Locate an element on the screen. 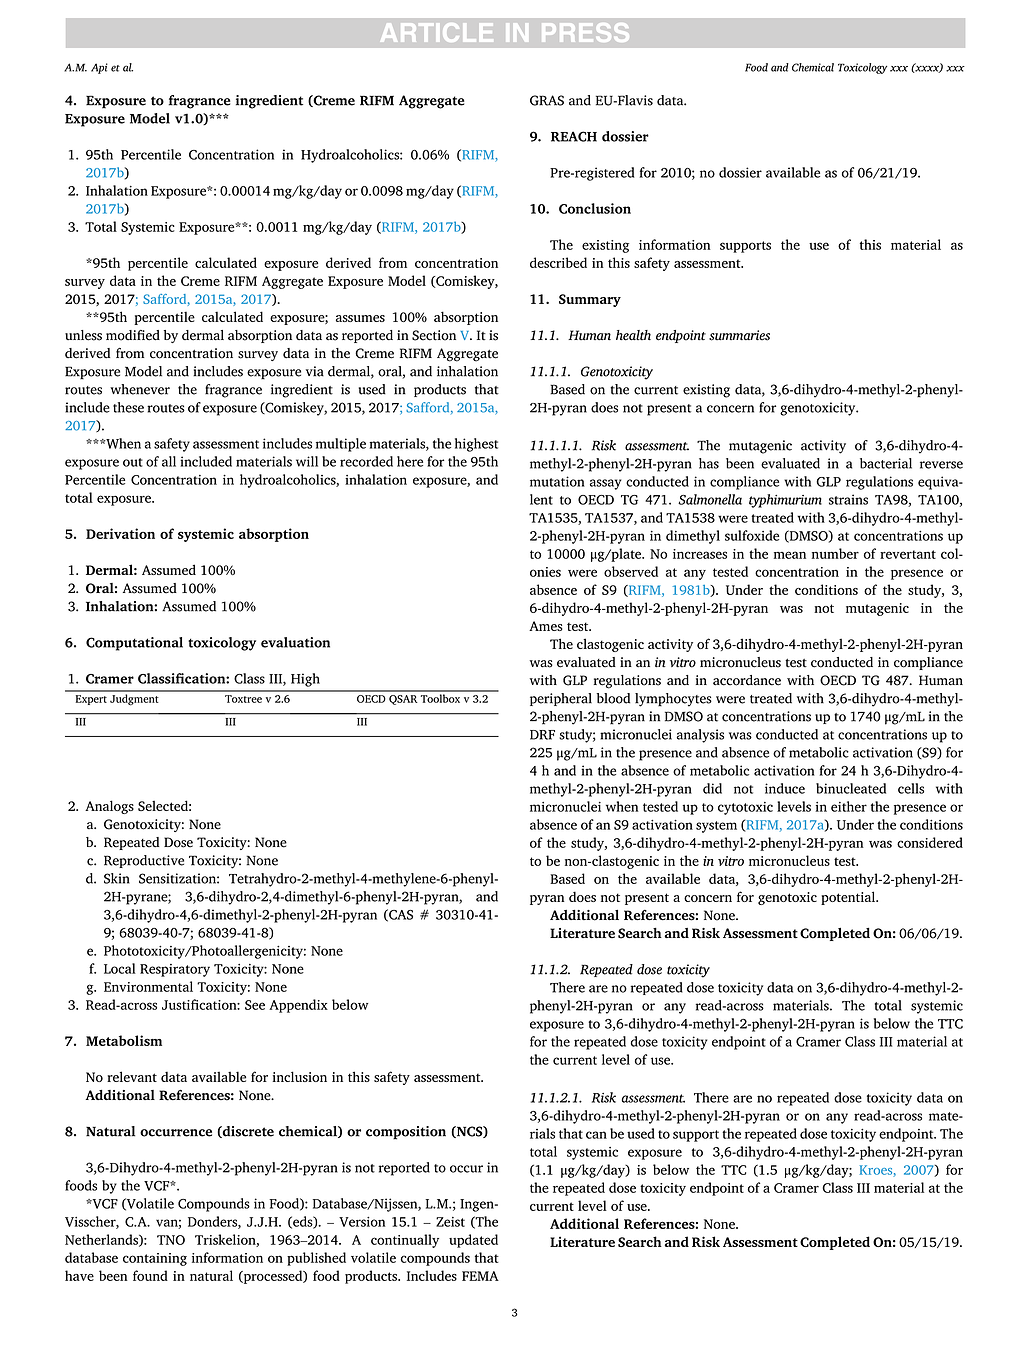 Image resolution: width=1028 pixels, height=1371 pixels. TNO is located at coordinates (171, 1240).
